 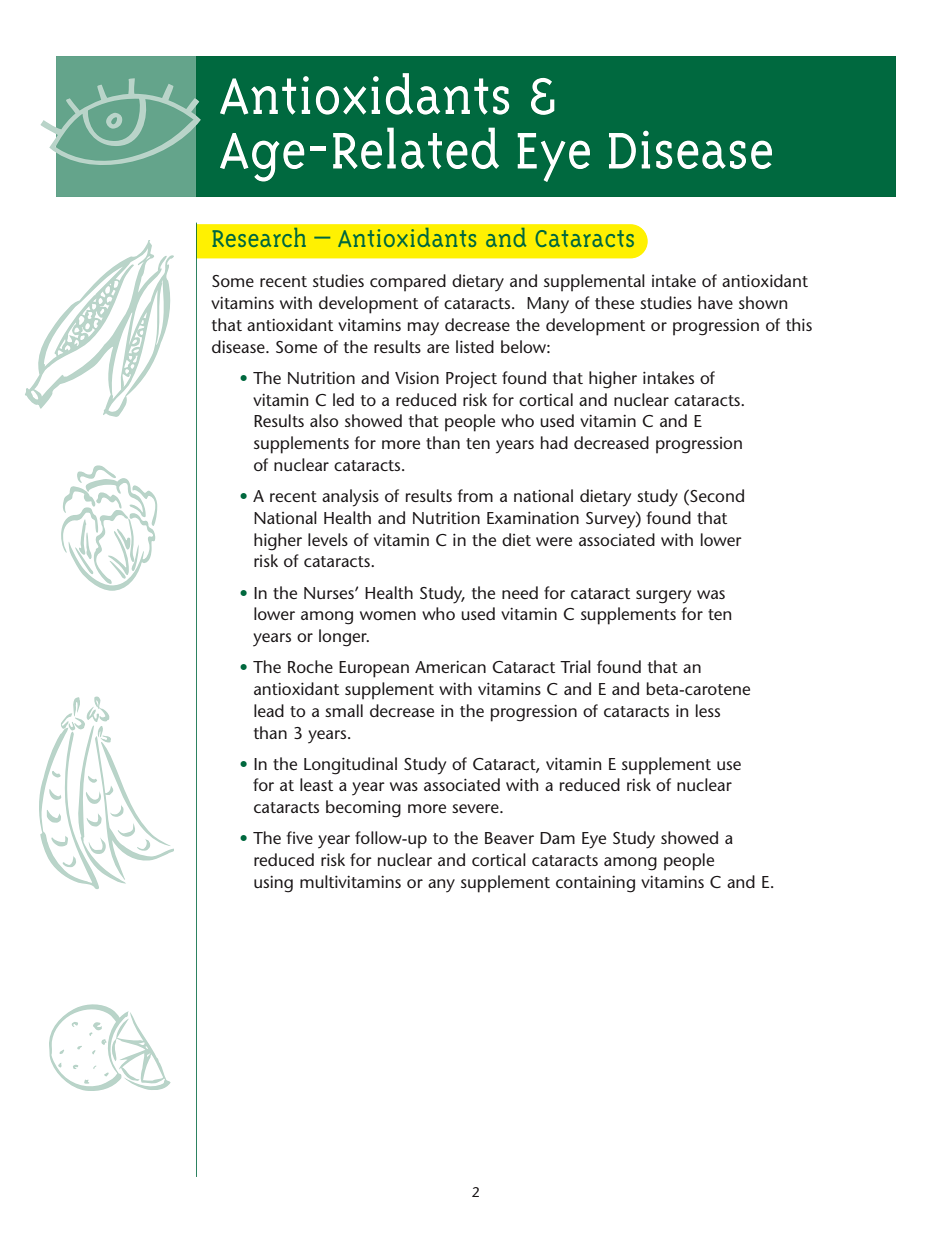 I want to click on surgery, so click(x=663, y=597).
